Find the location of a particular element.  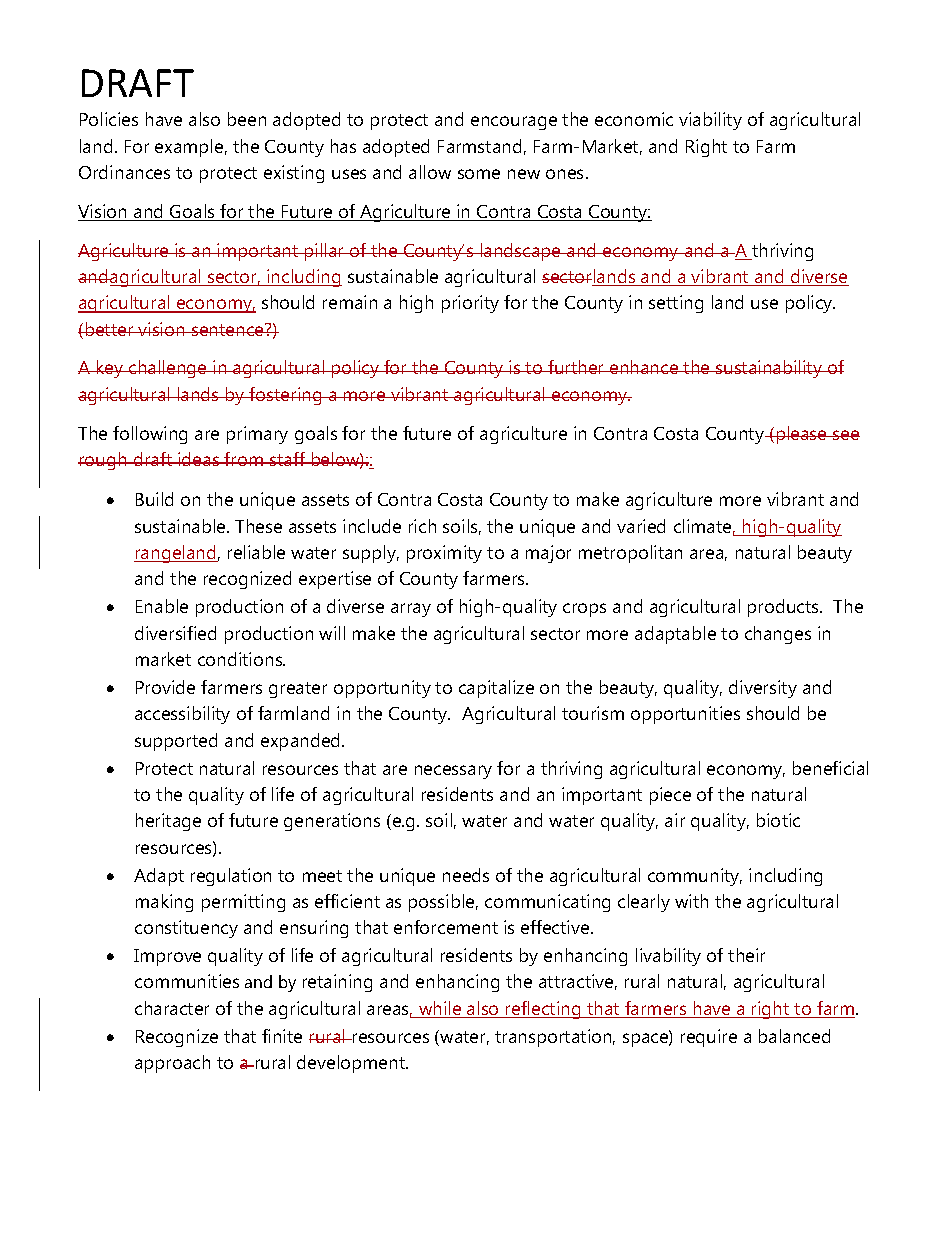

character is located at coordinates (172, 1008).
